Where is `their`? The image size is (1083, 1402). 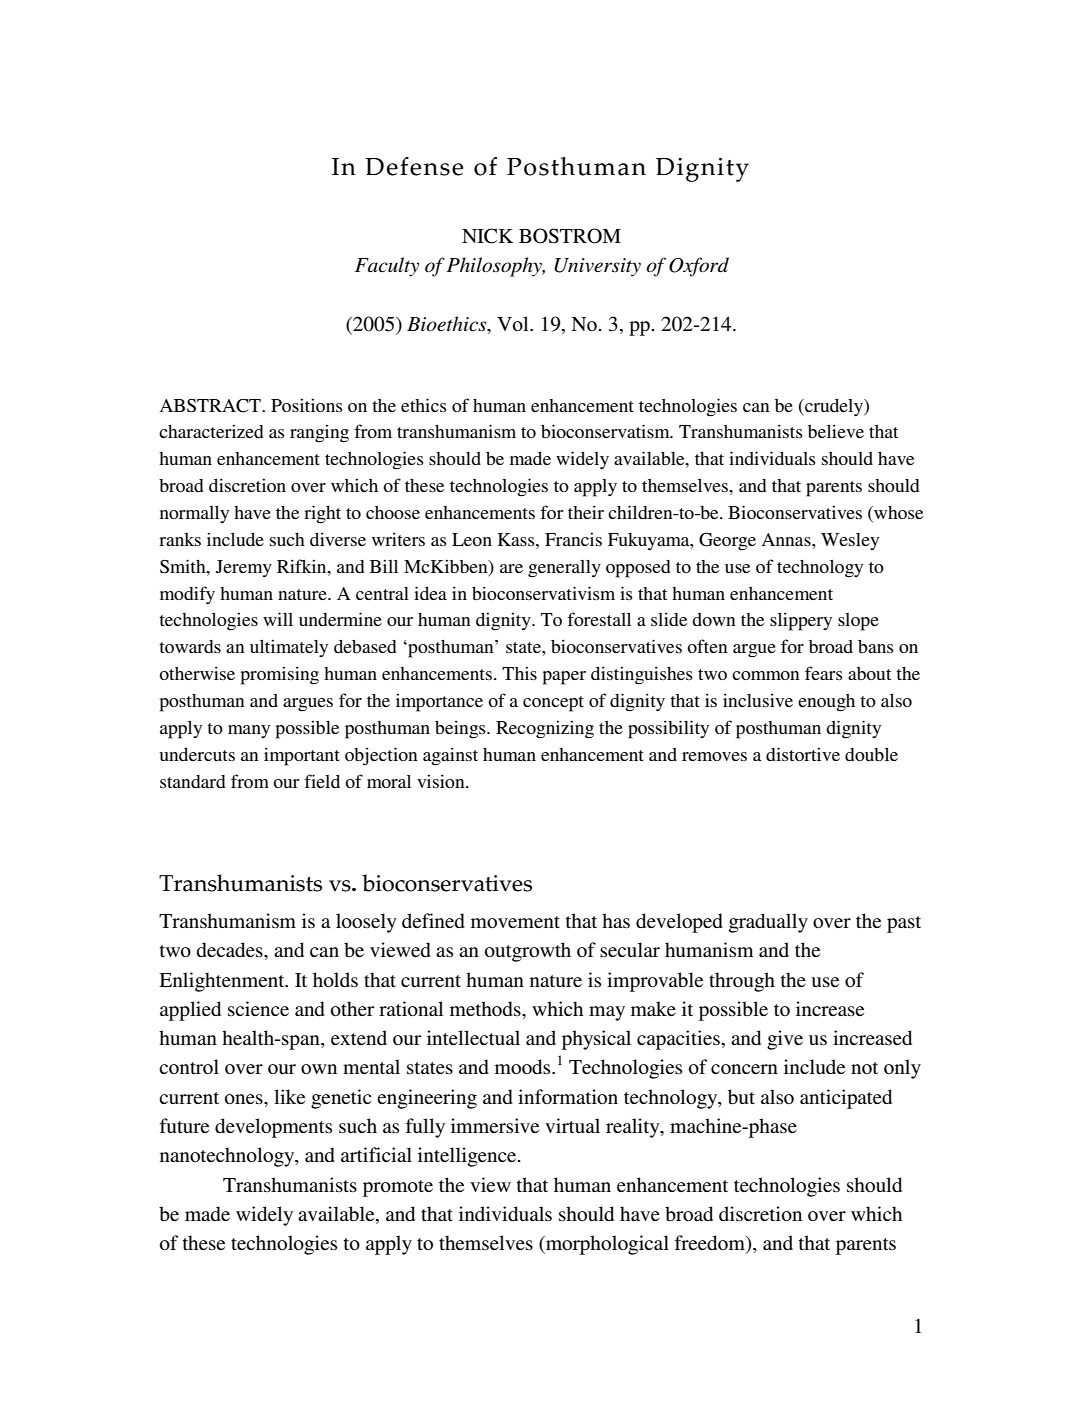
their is located at coordinates (586, 512).
